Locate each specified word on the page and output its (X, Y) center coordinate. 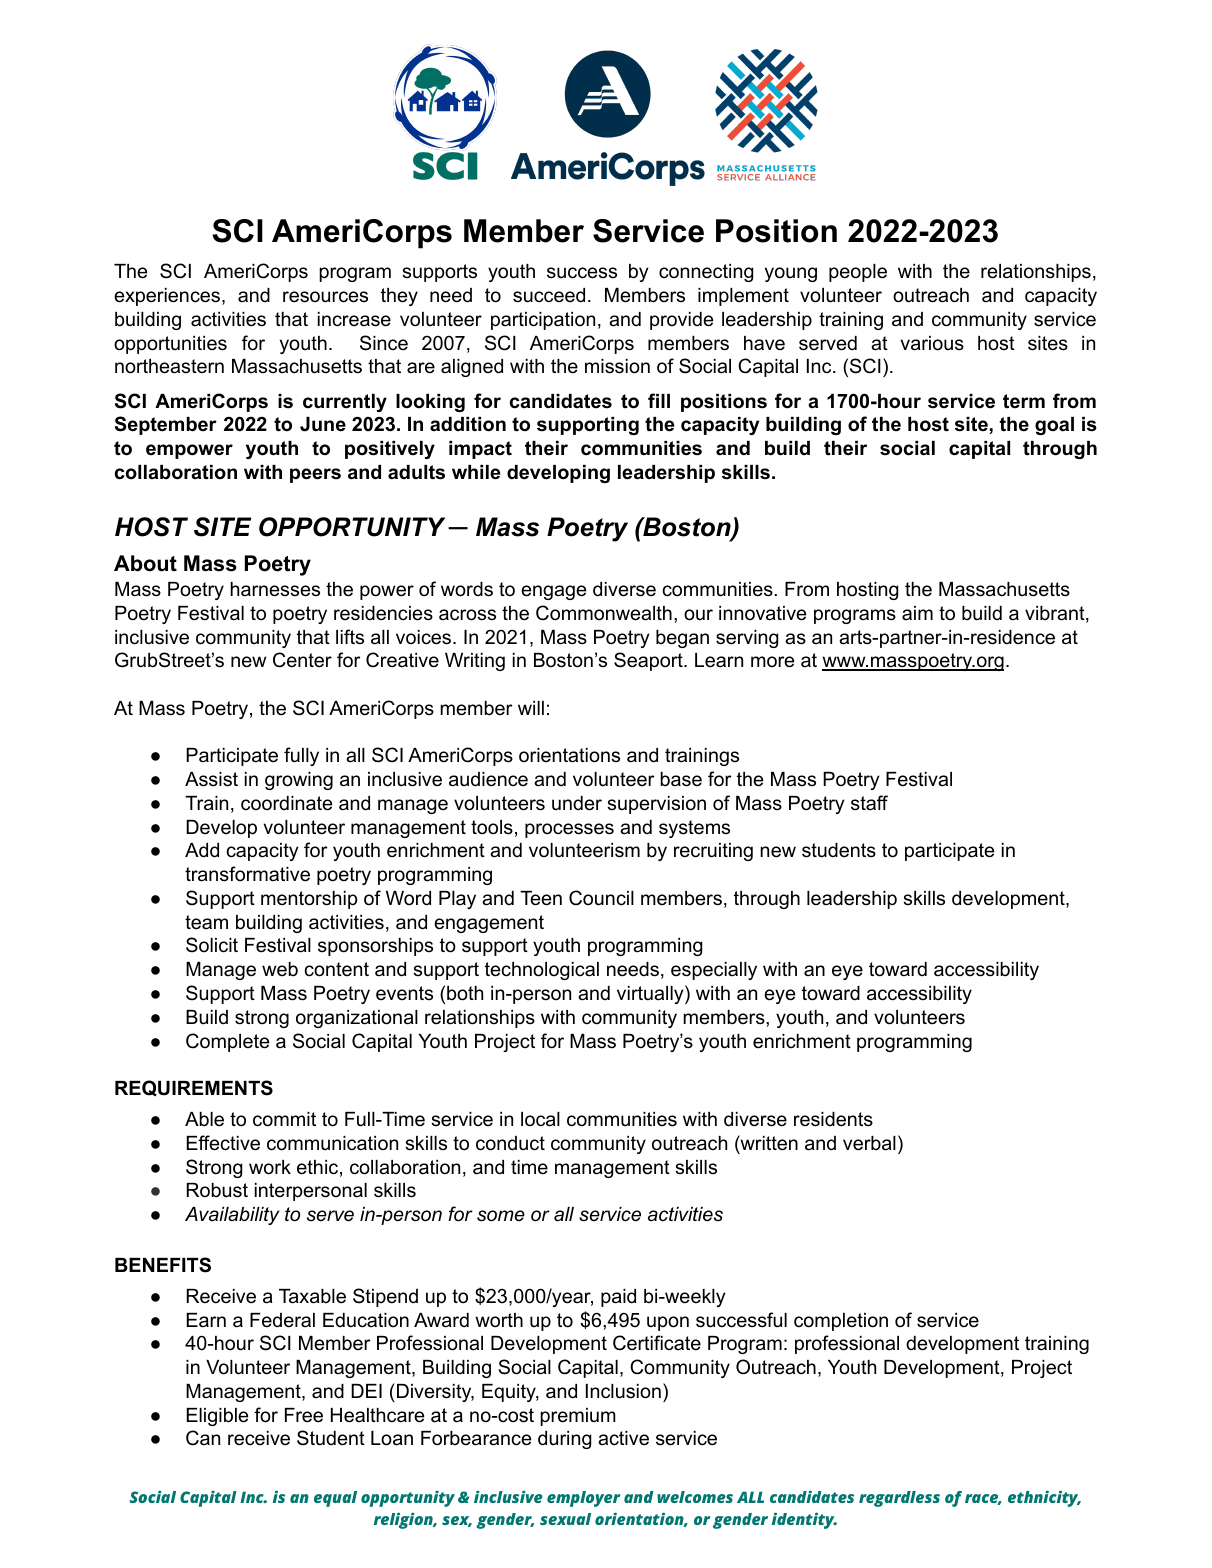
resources (325, 297)
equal (335, 1499)
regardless (899, 1499)
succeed (549, 295)
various (932, 343)
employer (583, 1499)
